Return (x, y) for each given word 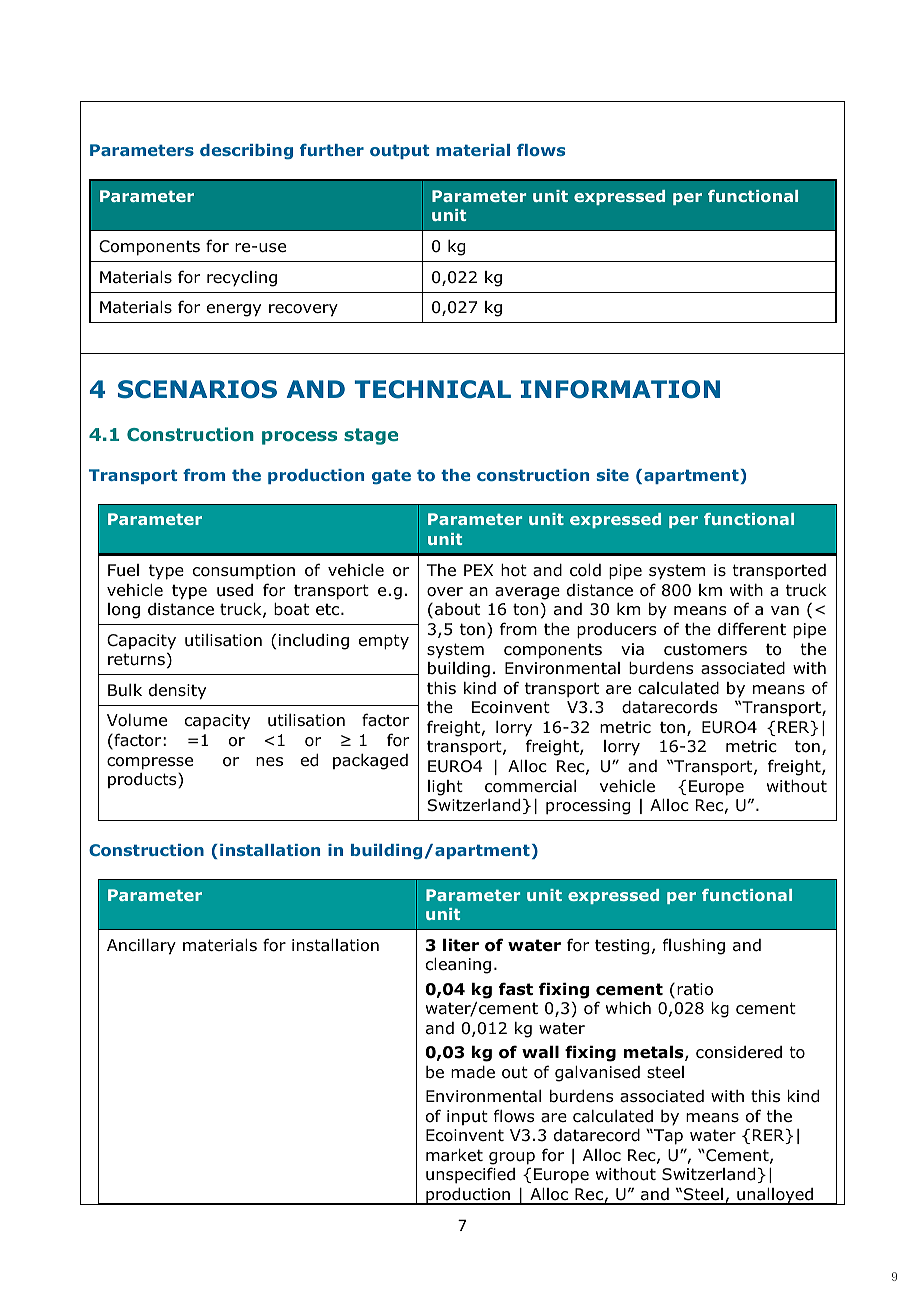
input (467, 1117)
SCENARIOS (197, 389)
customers (705, 649)
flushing (694, 946)
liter (461, 945)
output (399, 151)
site (613, 475)
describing (246, 151)
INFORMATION (620, 389)
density (177, 692)
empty (384, 642)
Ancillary (141, 947)
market (454, 1155)
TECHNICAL (433, 389)
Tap (667, 1137)
